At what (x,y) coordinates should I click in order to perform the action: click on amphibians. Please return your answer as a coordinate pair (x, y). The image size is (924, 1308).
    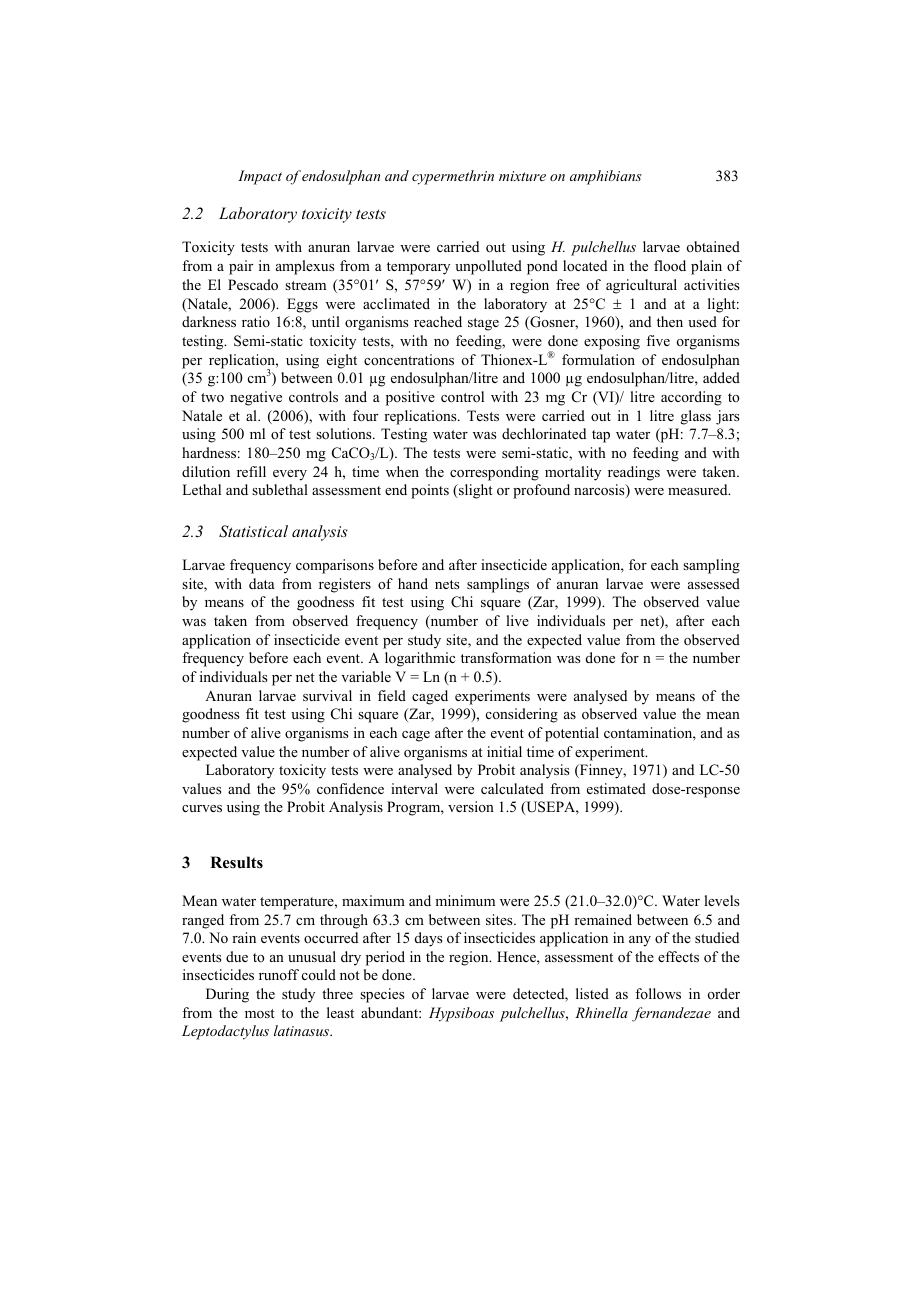
    Looking at the image, I should click on (606, 177).
